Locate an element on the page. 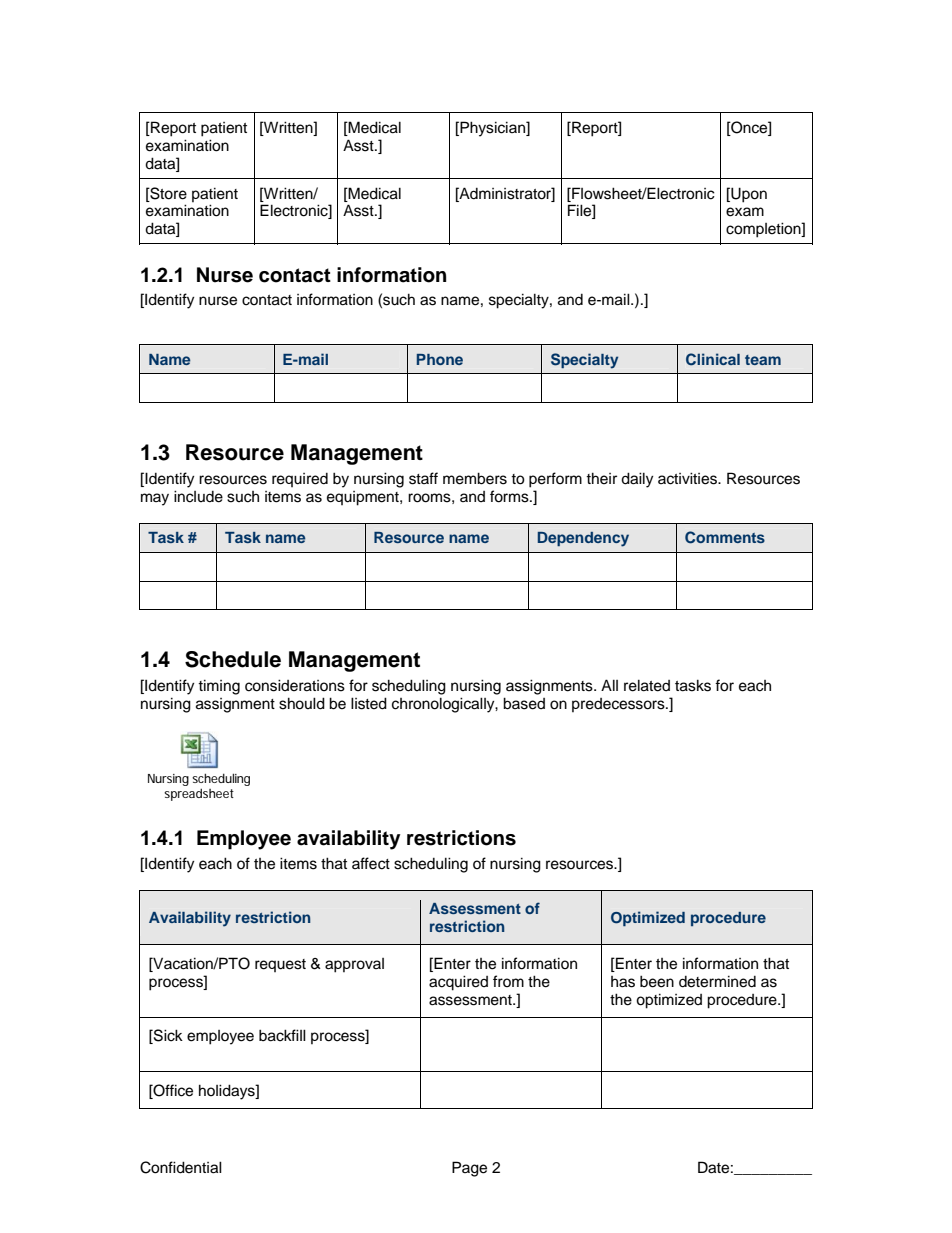 The height and width of the image is (1233, 952). related is located at coordinates (647, 685).
